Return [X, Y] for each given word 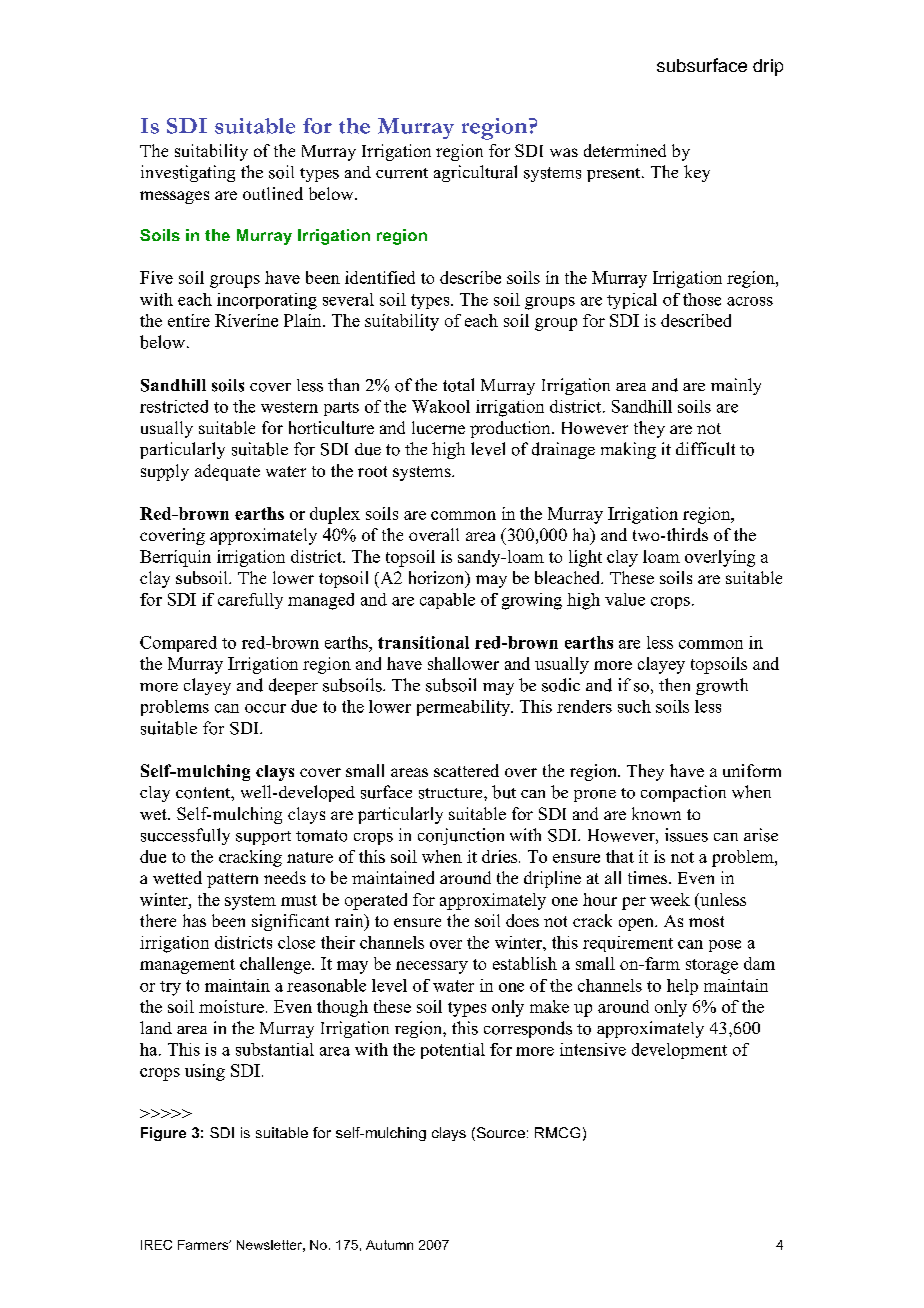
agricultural [475, 173]
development [679, 1051]
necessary [432, 967]
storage [712, 966]
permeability [465, 708]
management [187, 966]
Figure [163, 1134]
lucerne [438, 427]
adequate [227, 472]
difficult [705, 449]
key [697, 173]
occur [265, 708]
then [674, 684]
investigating [188, 173]
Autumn [389, 1245]
